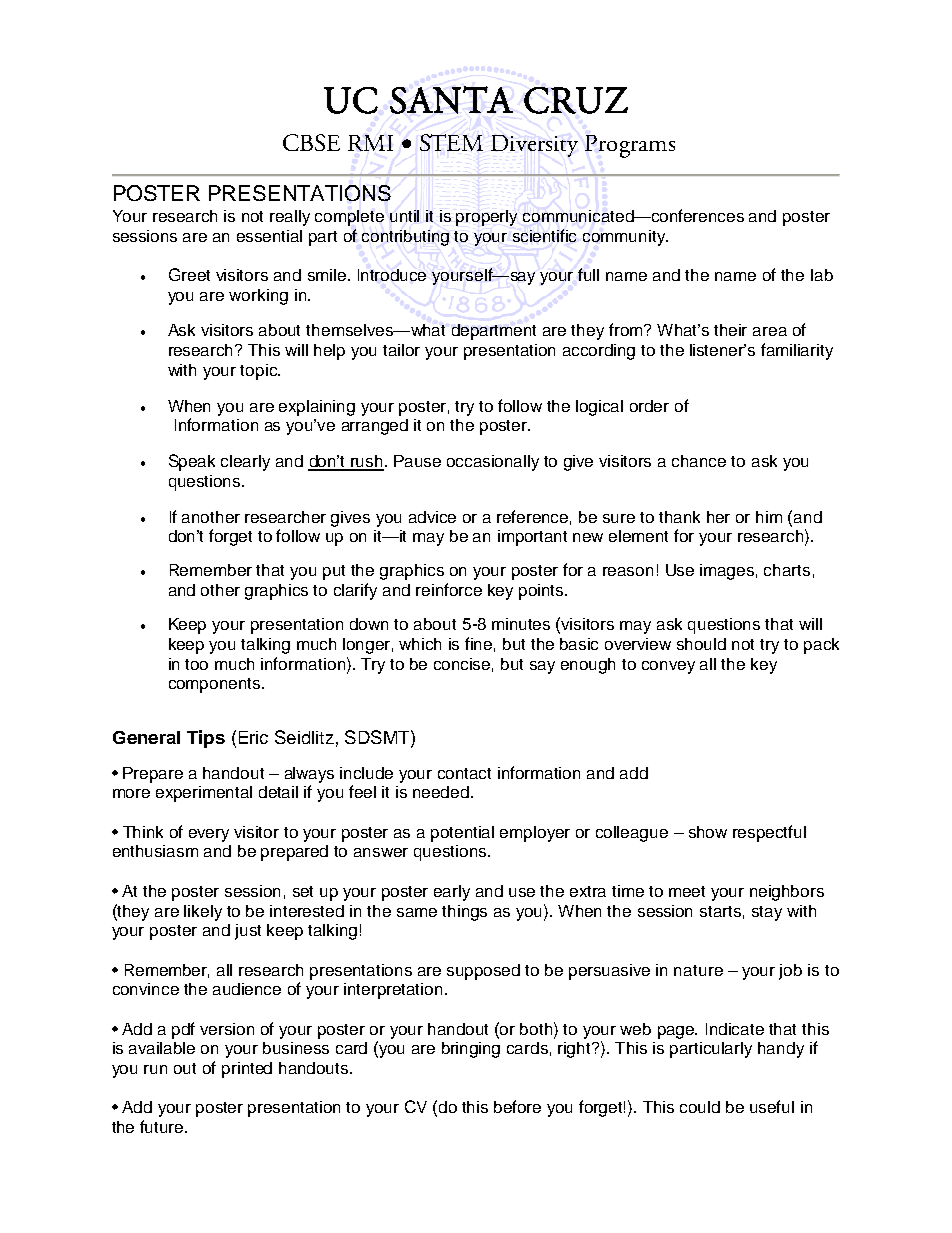  What do you see at coordinates (451, 142) in the document?
I see `STEM` at bounding box center [451, 142].
